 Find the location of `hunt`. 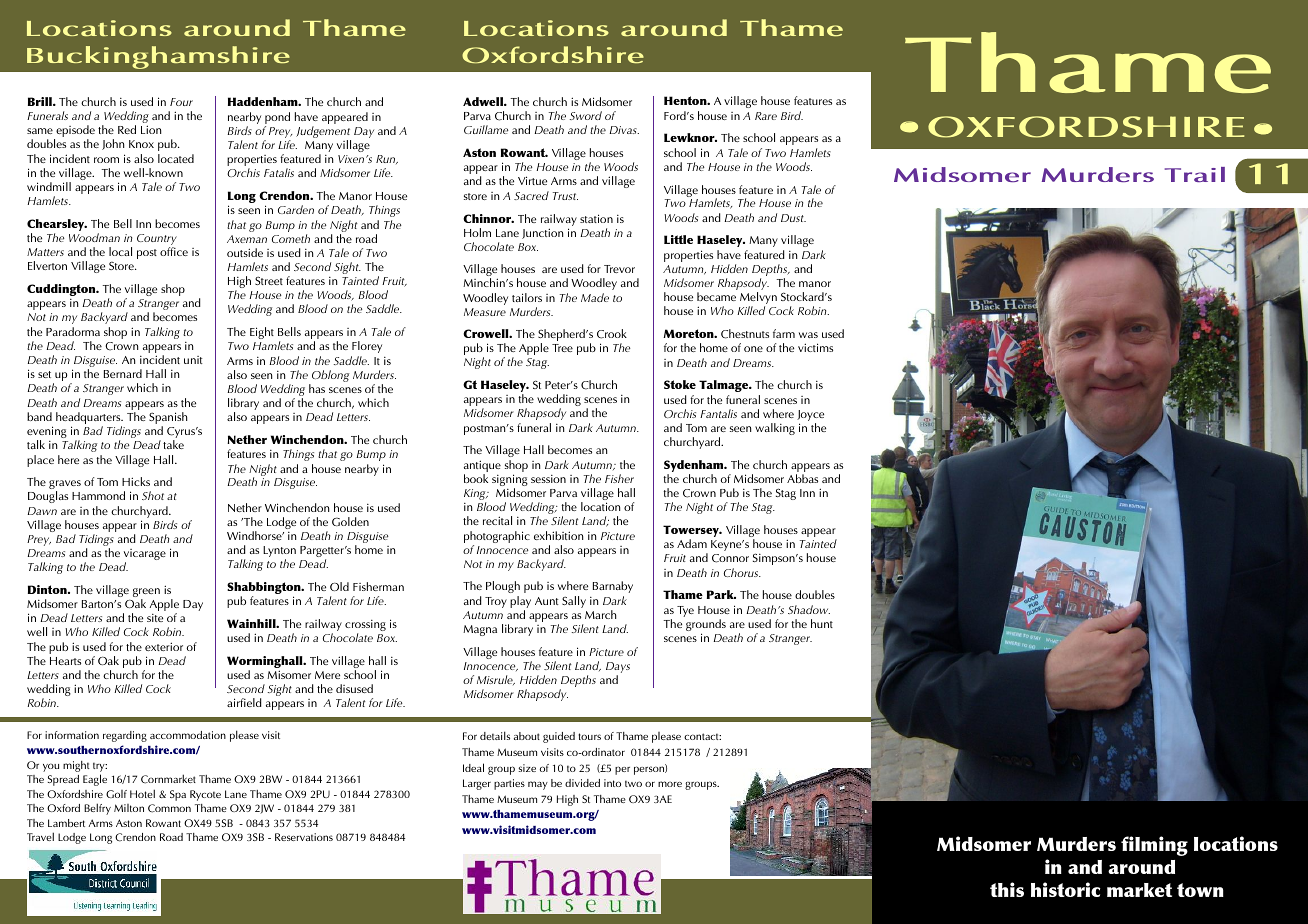

hunt is located at coordinates (822, 623).
